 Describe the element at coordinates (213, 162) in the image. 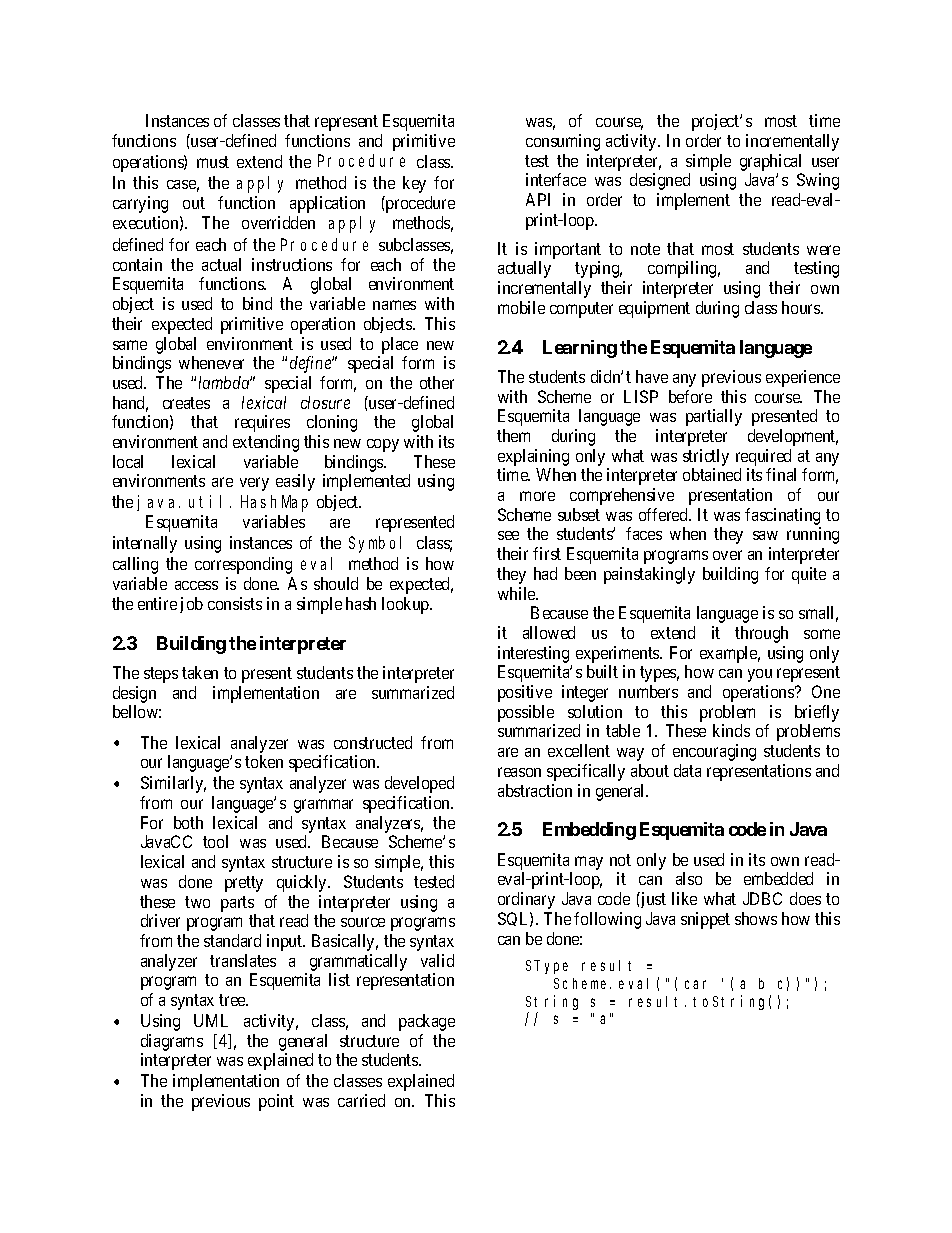

I see `must` at that location.
